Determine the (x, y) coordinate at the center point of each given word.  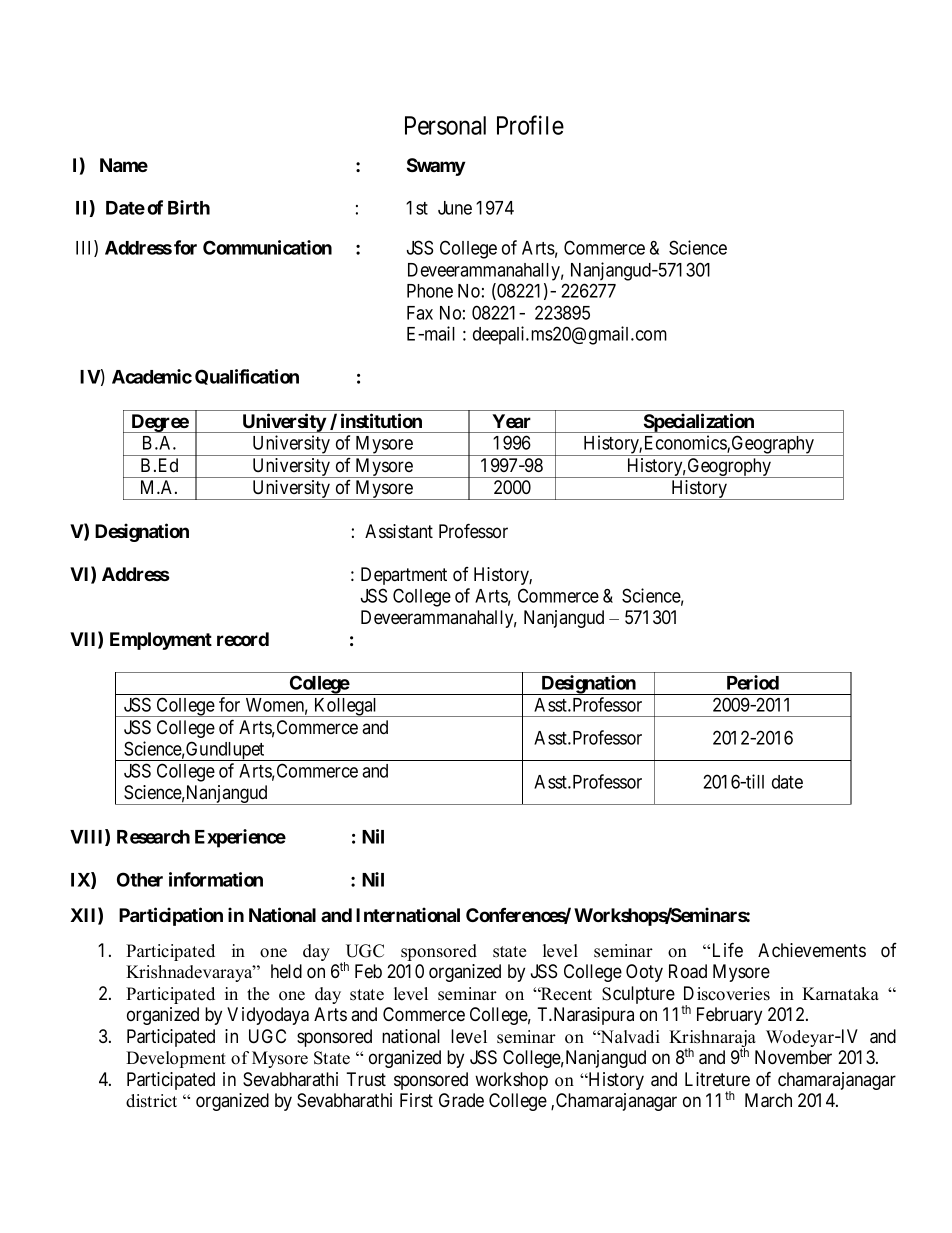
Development (176, 1059)
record (243, 639)
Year (511, 421)
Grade (461, 1100)
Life (728, 949)
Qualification (247, 377)
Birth (189, 207)
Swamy (436, 167)
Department (404, 576)
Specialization (699, 423)
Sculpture (638, 995)
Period (753, 682)
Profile (530, 125)
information (216, 879)
